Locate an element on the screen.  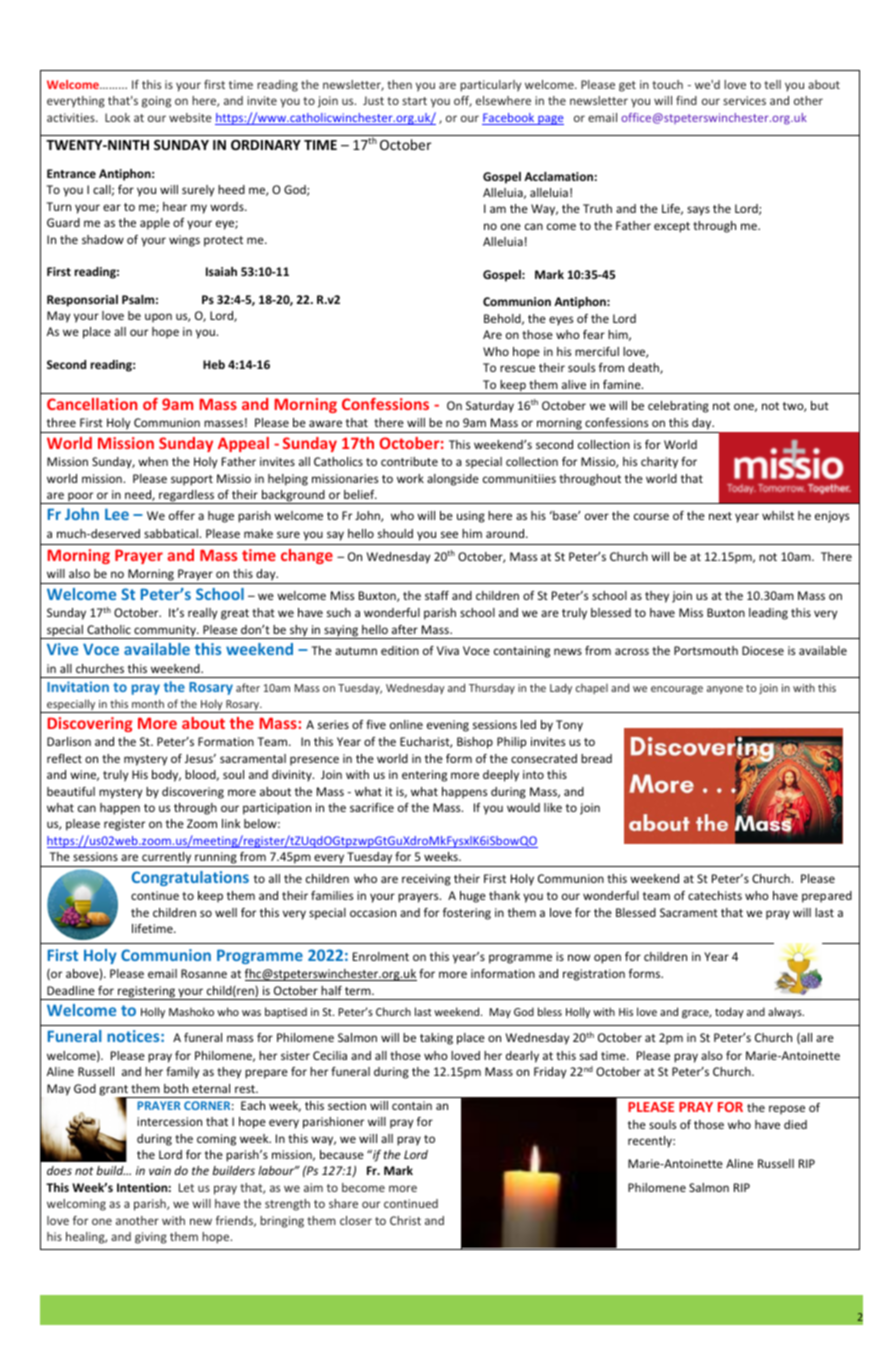
Viva is located at coordinates (448, 650).
